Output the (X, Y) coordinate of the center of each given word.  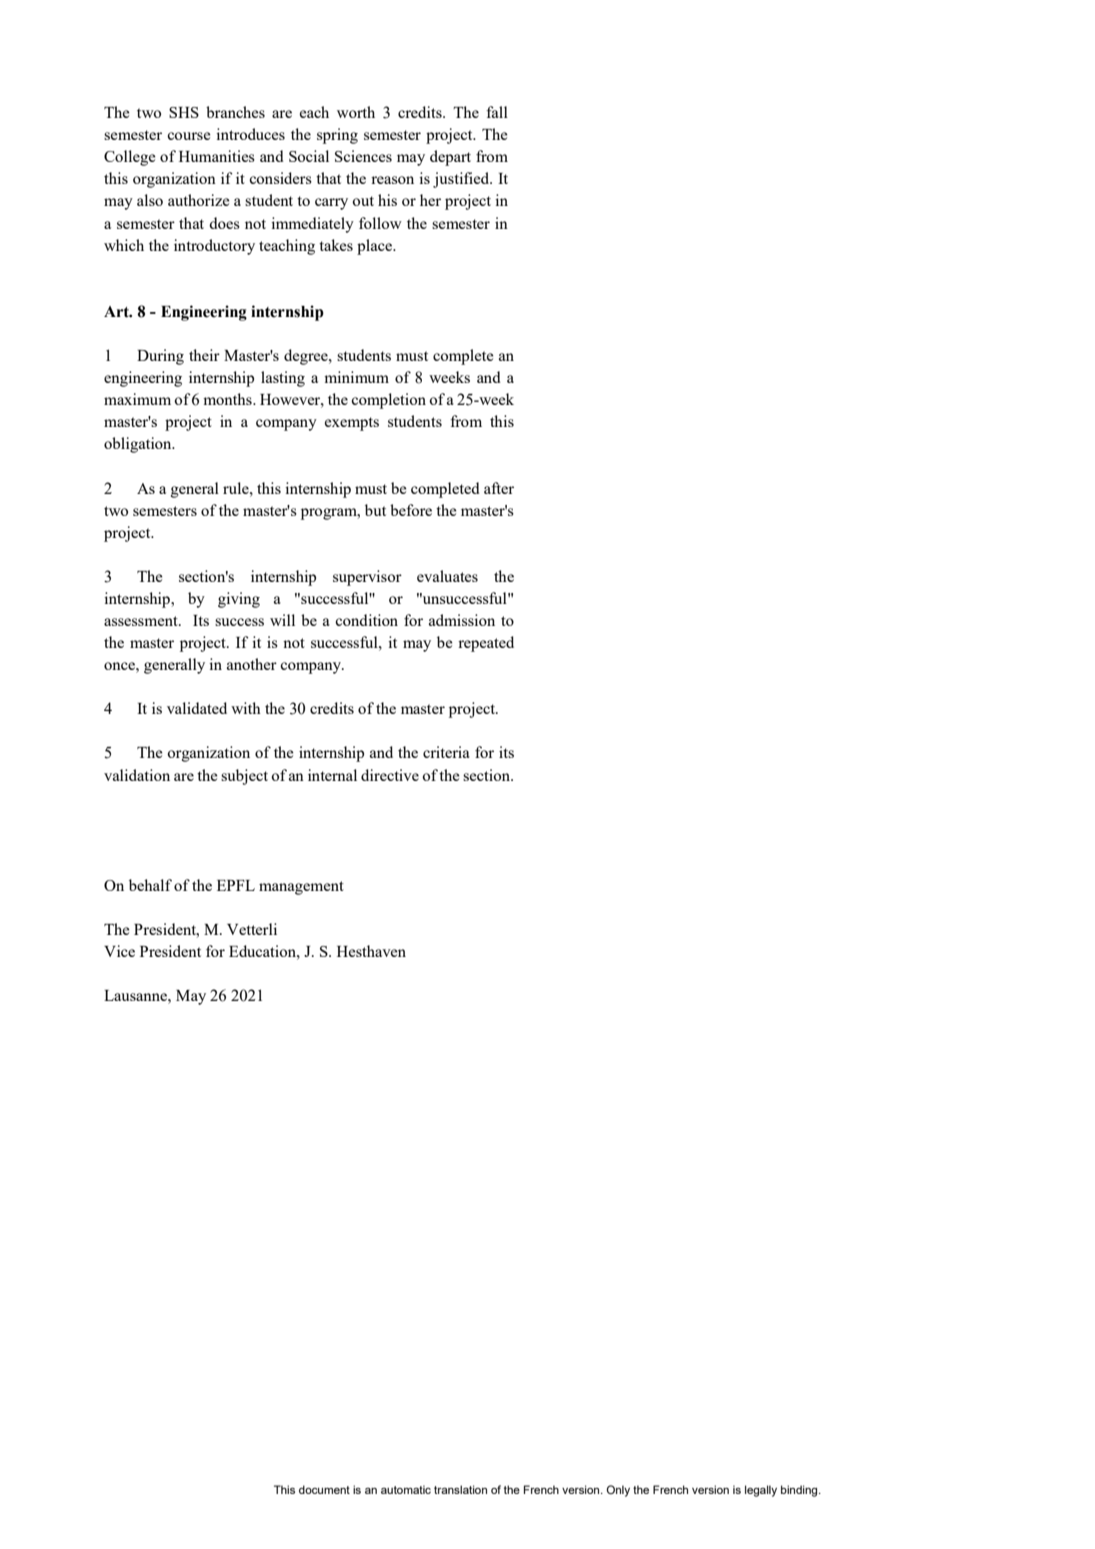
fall (497, 112)
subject (244, 777)
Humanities (217, 156)
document (324, 1489)
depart (450, 158)
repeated (486, 644)
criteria (446, 752)
